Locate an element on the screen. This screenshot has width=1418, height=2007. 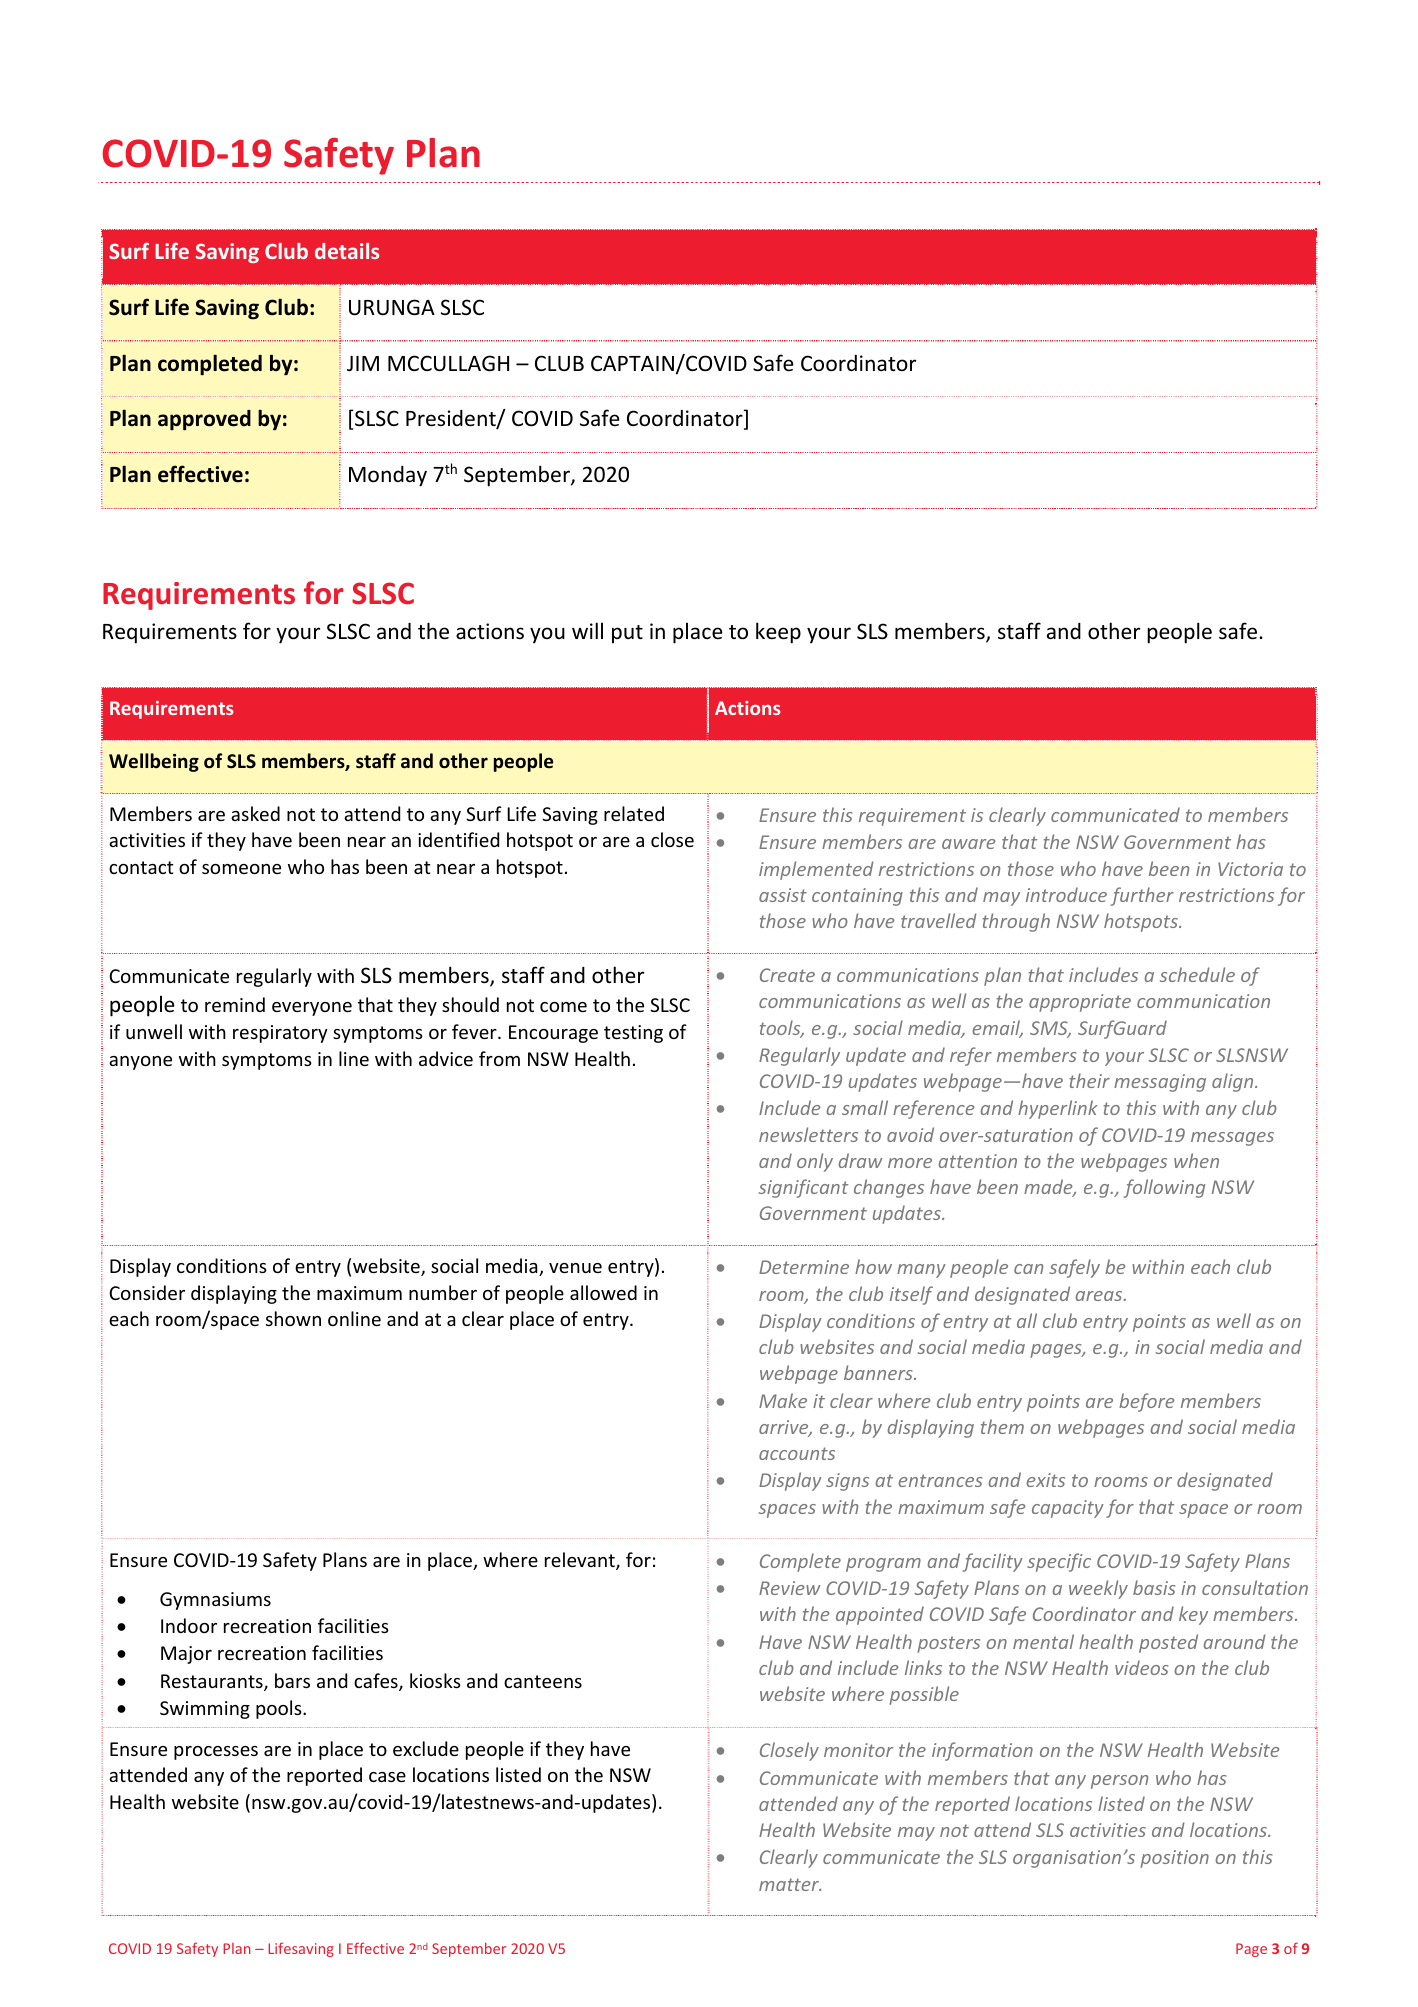
details is located at coordinates (347, 251).
